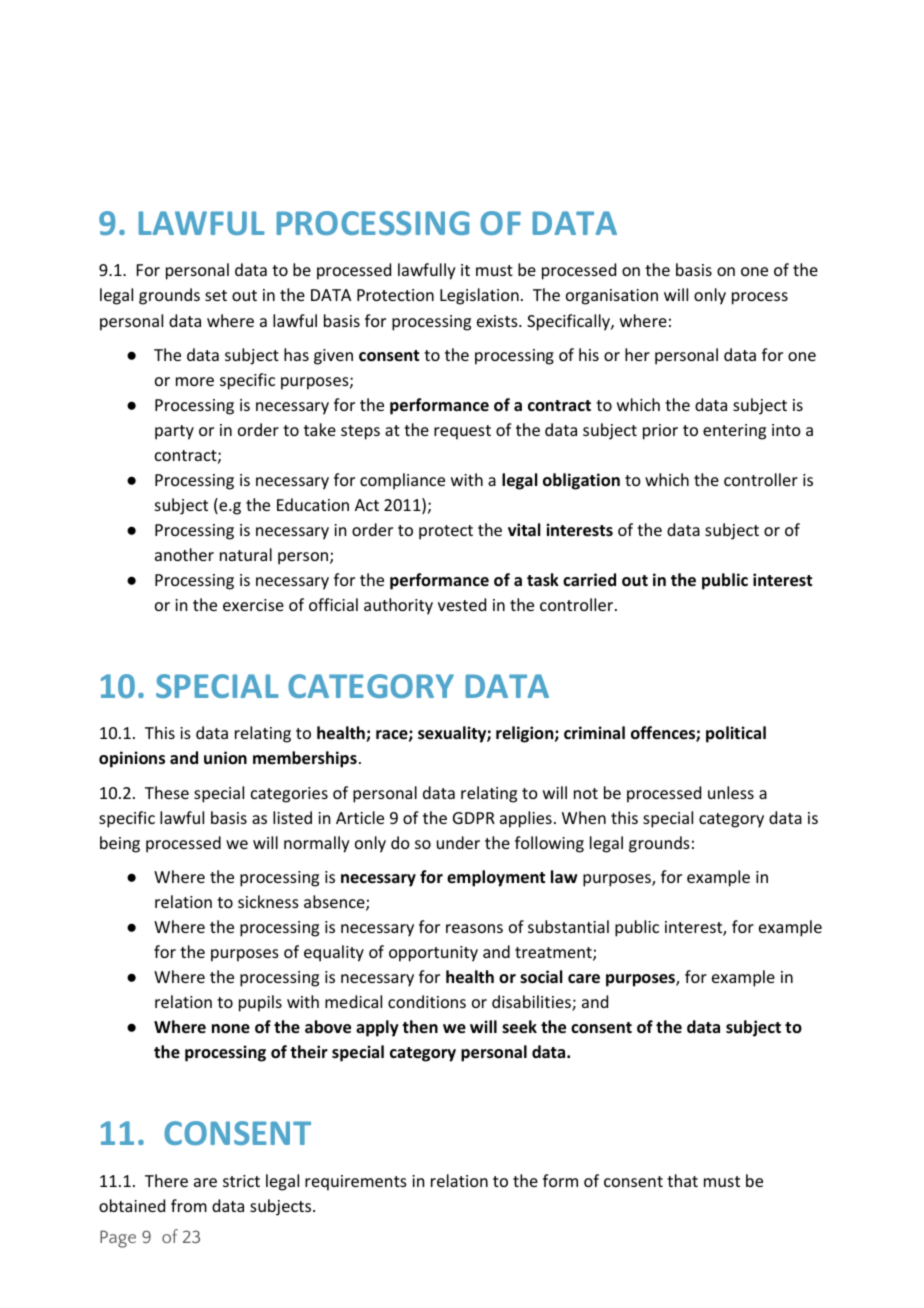 Image resolution: width=924 pixels, height=1308 pixels. What do you see at coordinates (682, 1180) in the screenshot?
I see `that` at bounding box center [682, 1180].
